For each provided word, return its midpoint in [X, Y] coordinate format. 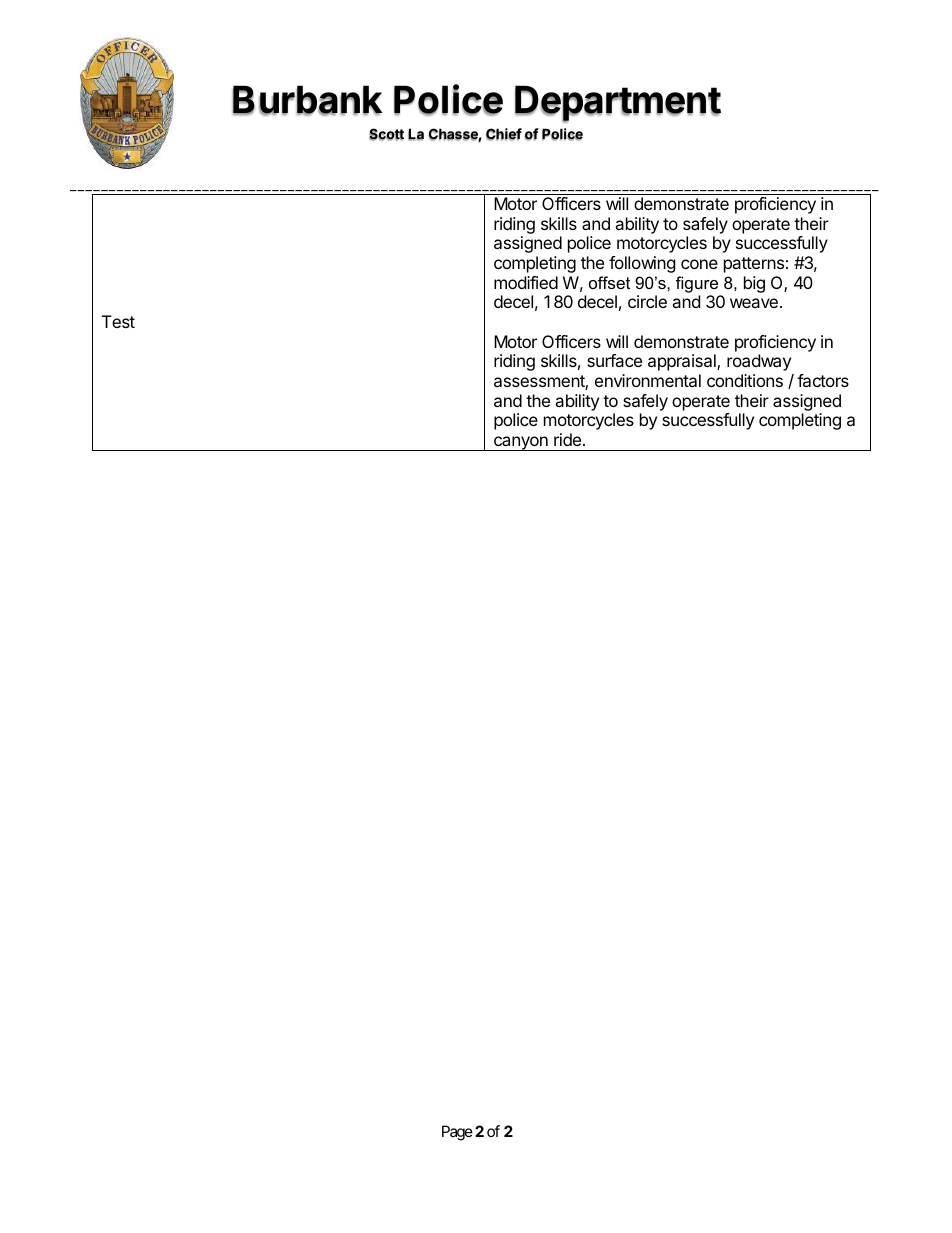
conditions [745, 380]
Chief [504, 134]
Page [457, 1133]
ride [569, 439]
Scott [386, 134]
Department [618, 104]
